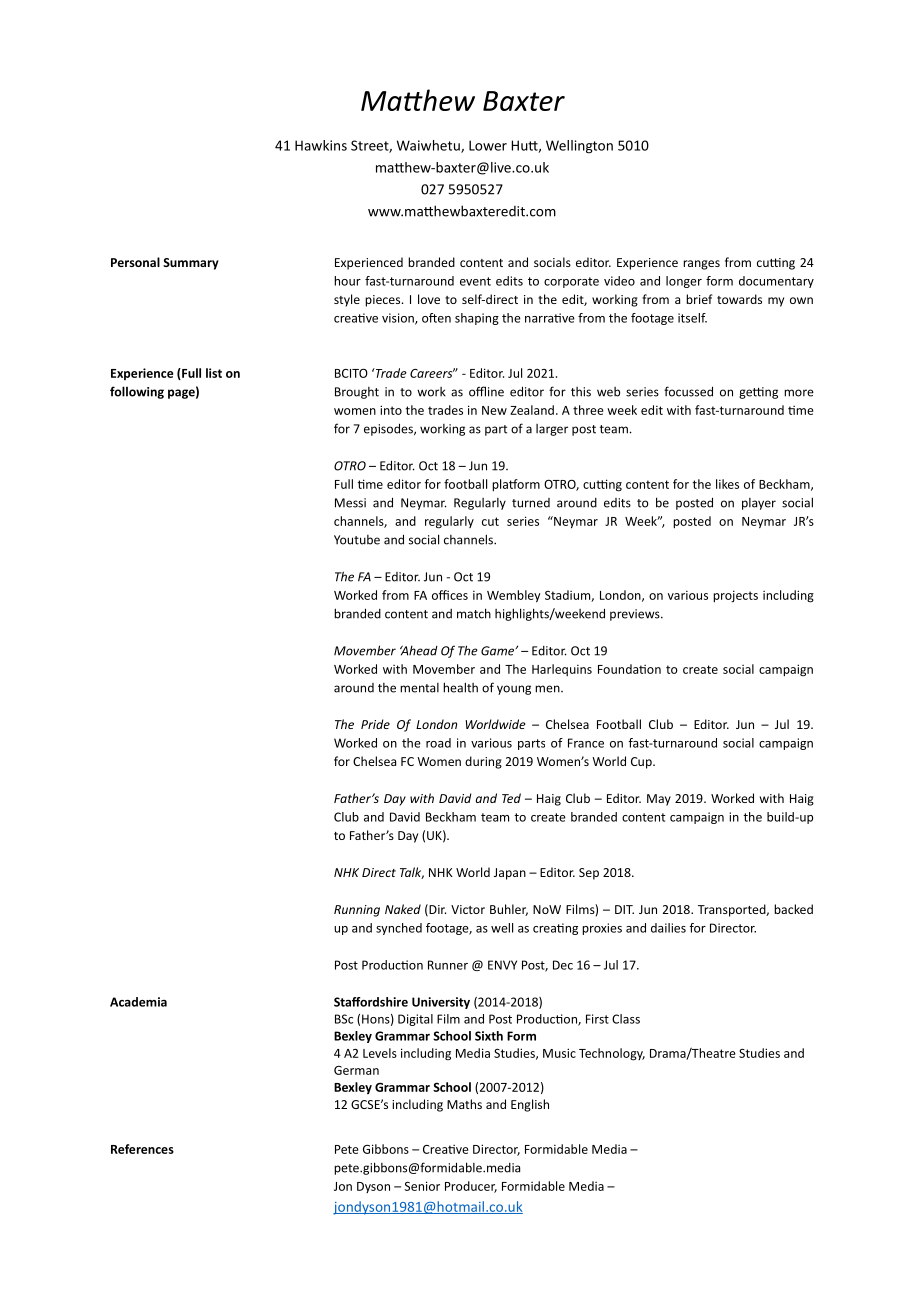 The image size is (924, 1308). Describe the element at coordinates (357, 540) in the document. I see `Youtube` at that location.
